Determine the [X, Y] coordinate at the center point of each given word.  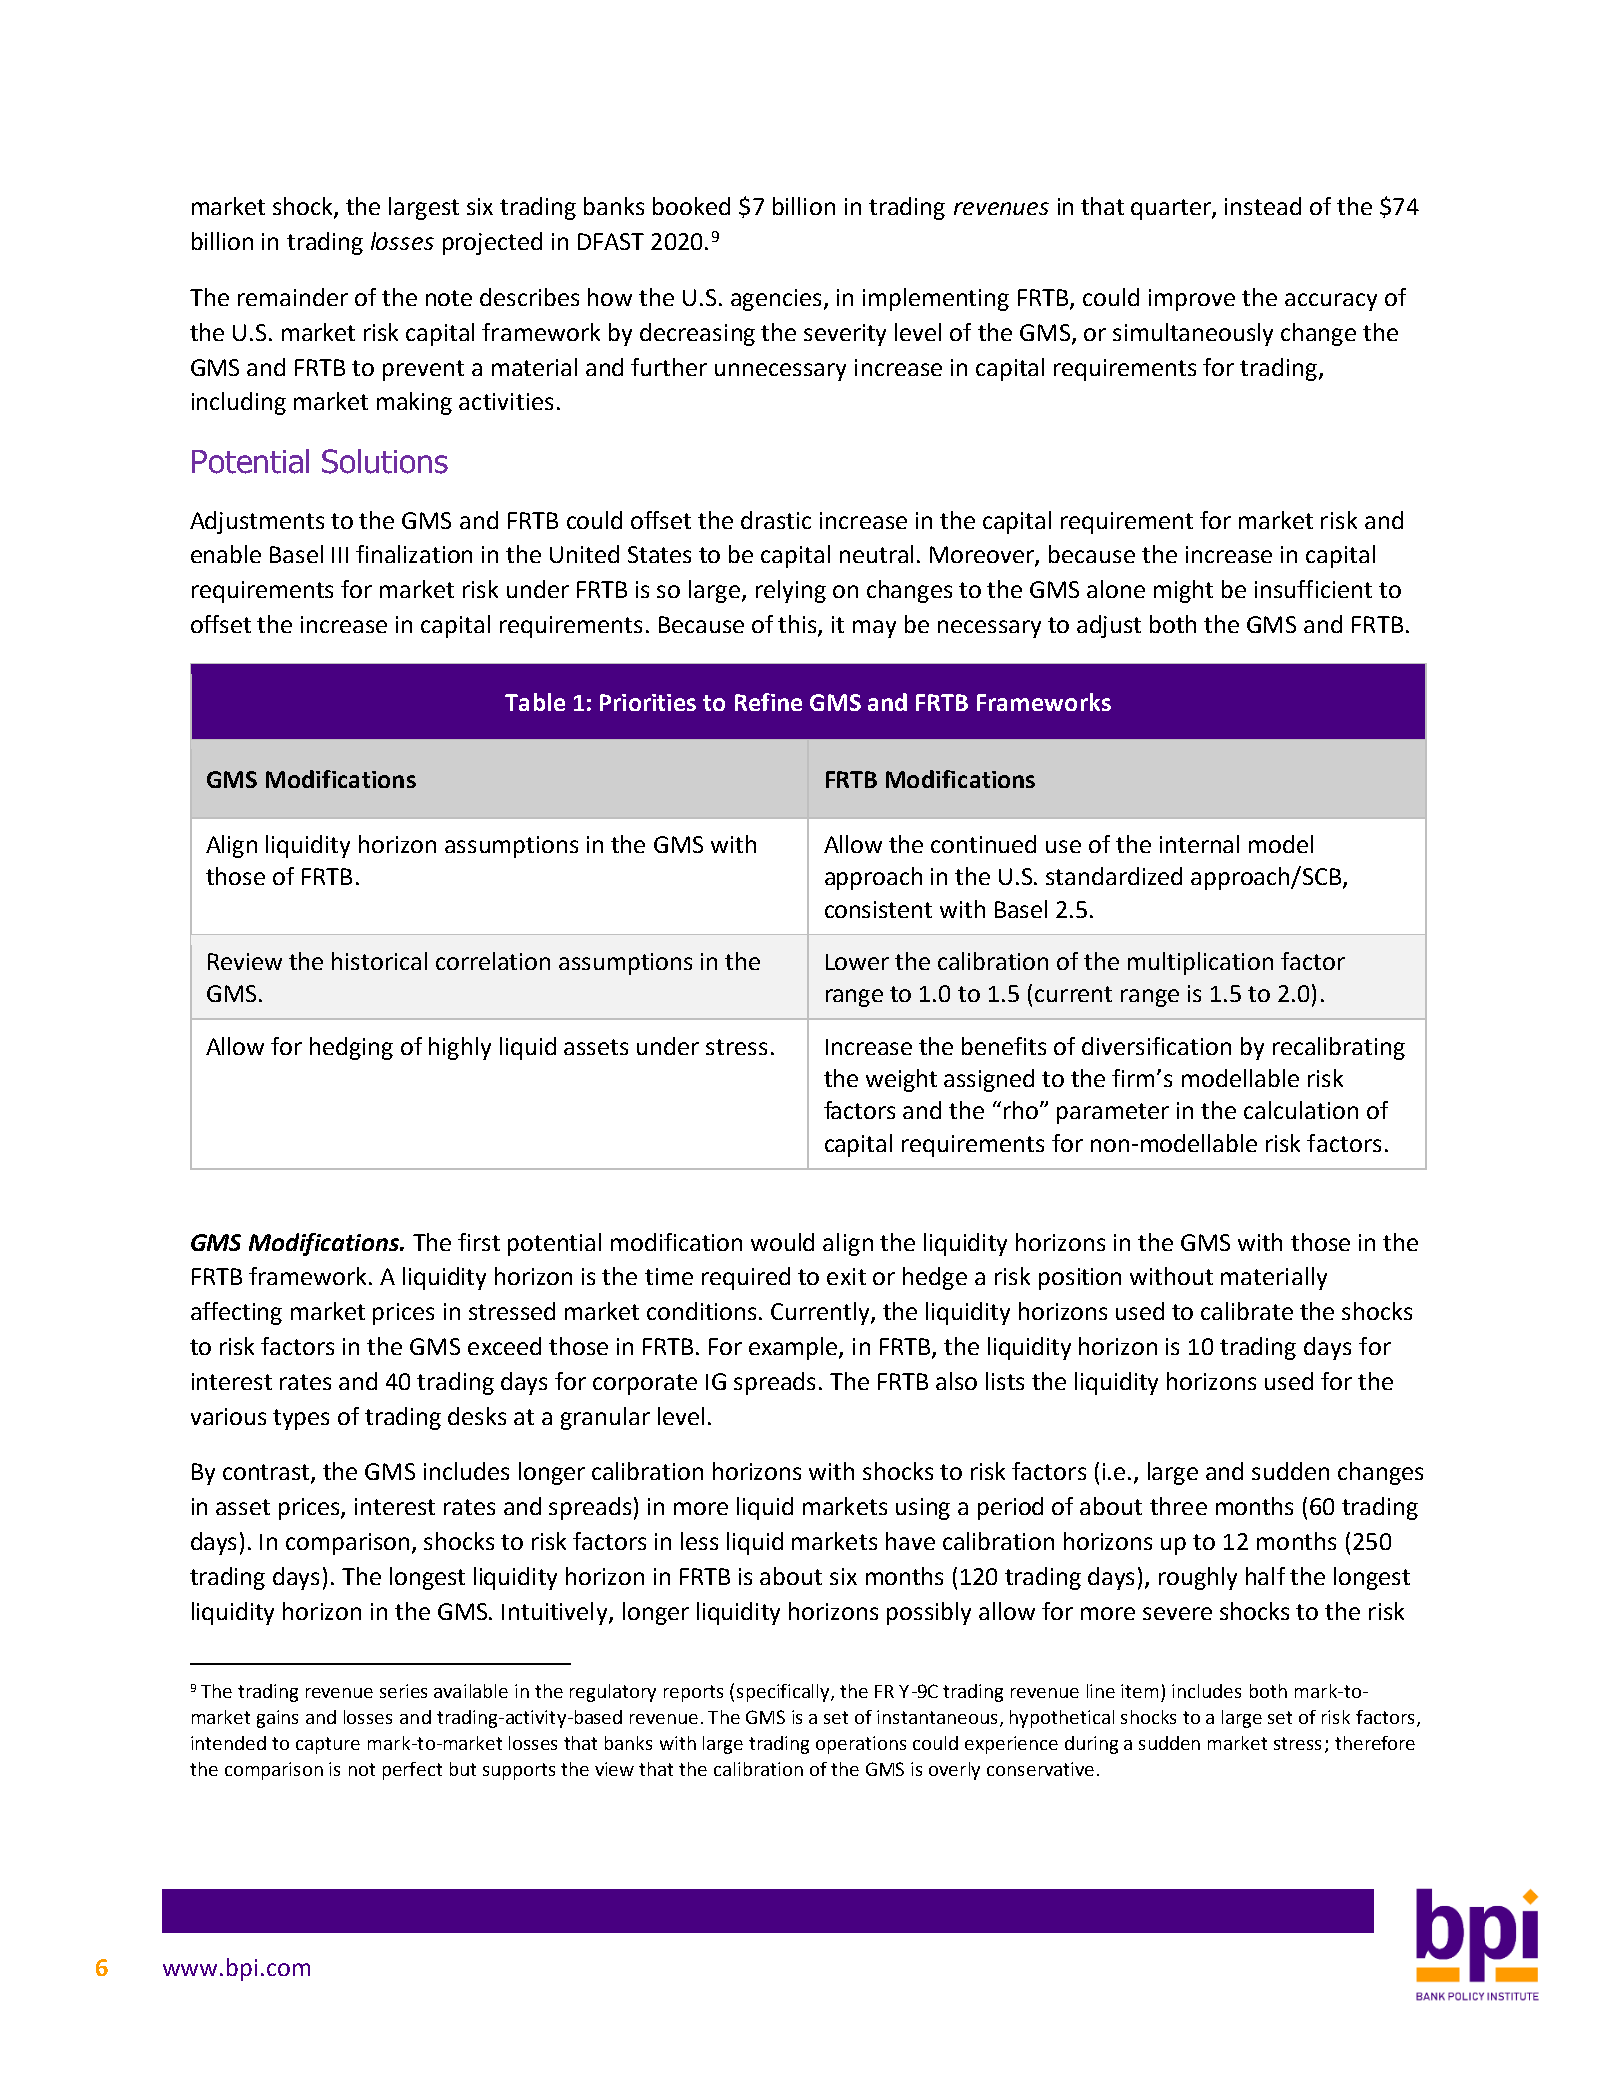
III [340, 555]
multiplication [1200, 963]
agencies [776, 300]
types [301, 1419]
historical [379, 961]
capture [328, 1745]
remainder [293, 297]
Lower [857, 962]
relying [791, 591]
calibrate [1247, 1311]
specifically [784, 1693]
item [1139, 1691]
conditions [703, 1311]
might [1183, 591]
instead [1263, 206]
